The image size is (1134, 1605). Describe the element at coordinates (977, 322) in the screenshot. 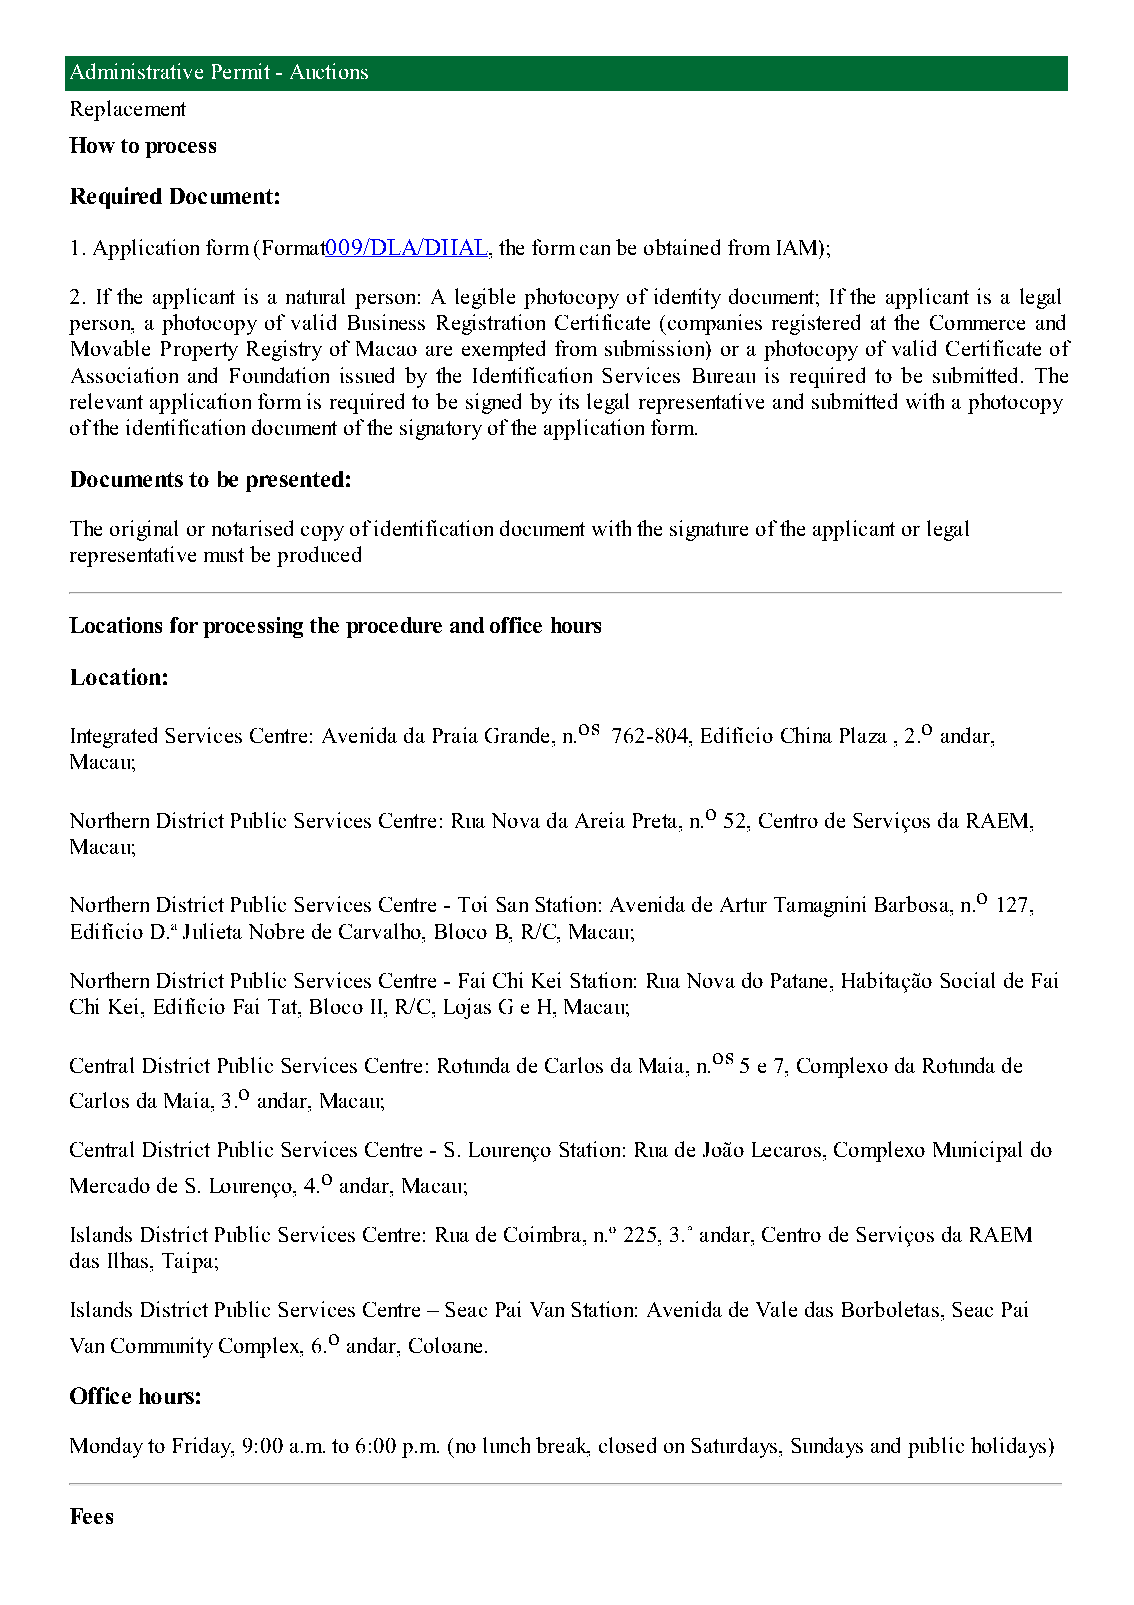

I see `Commerce` at that location.
